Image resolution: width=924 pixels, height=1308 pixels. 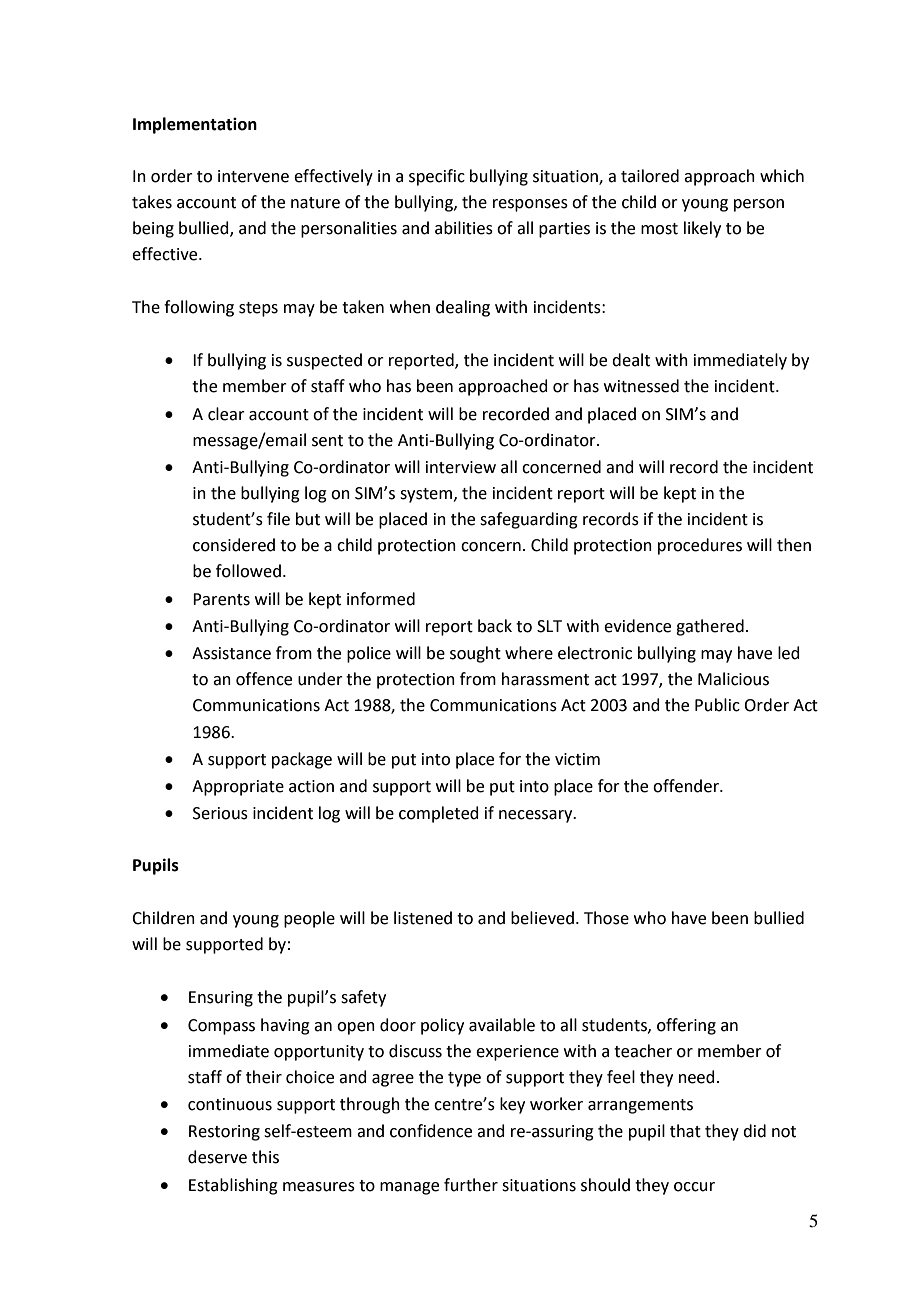 What do you see at coordinates (641, 386) in the page?
I see `witnessed` at bounding box center [641, 386].
